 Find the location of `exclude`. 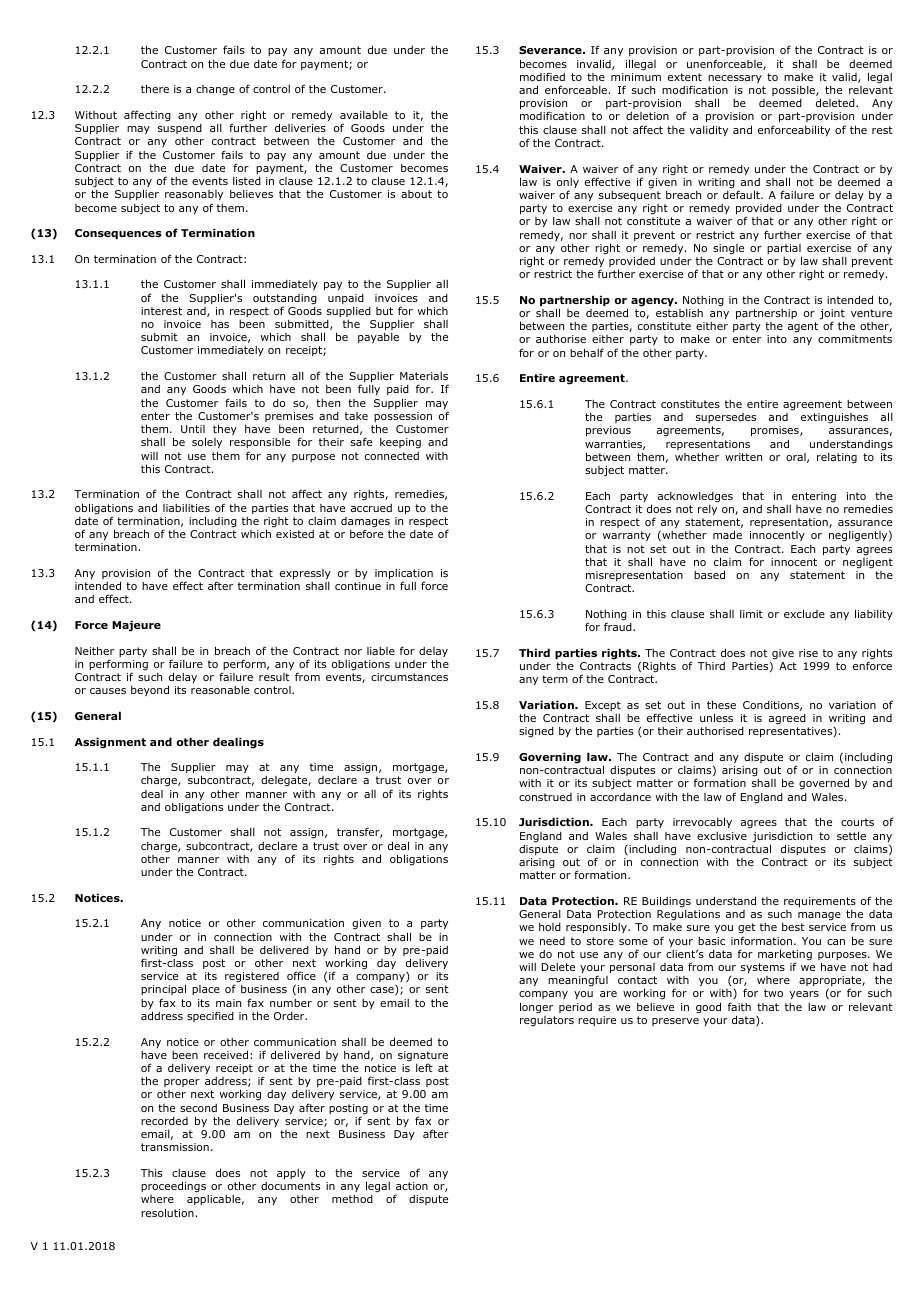

exclude is located at coordinates (804, 613).
